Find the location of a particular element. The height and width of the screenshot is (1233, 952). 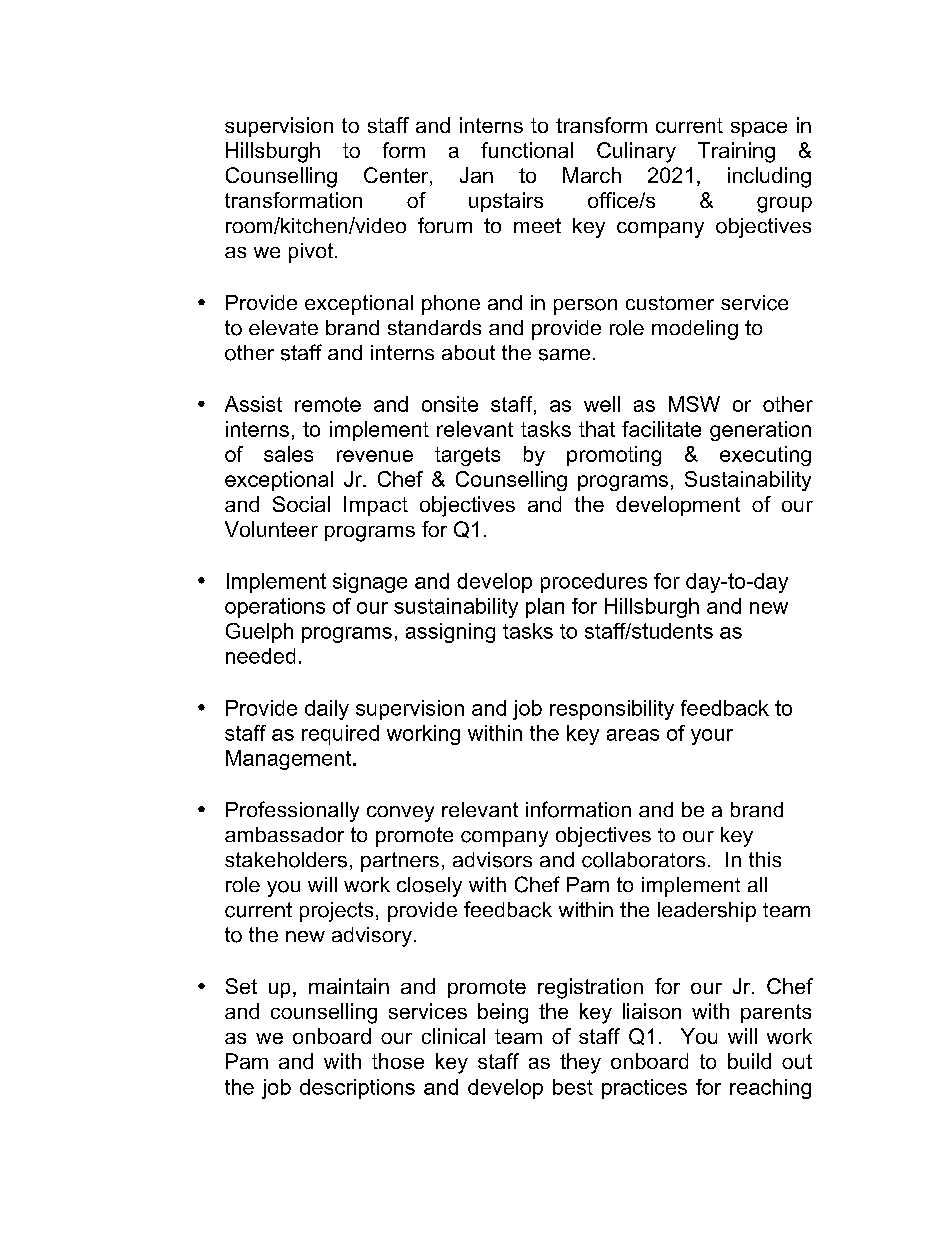

responsibility is located at coordinates (612, 710).
